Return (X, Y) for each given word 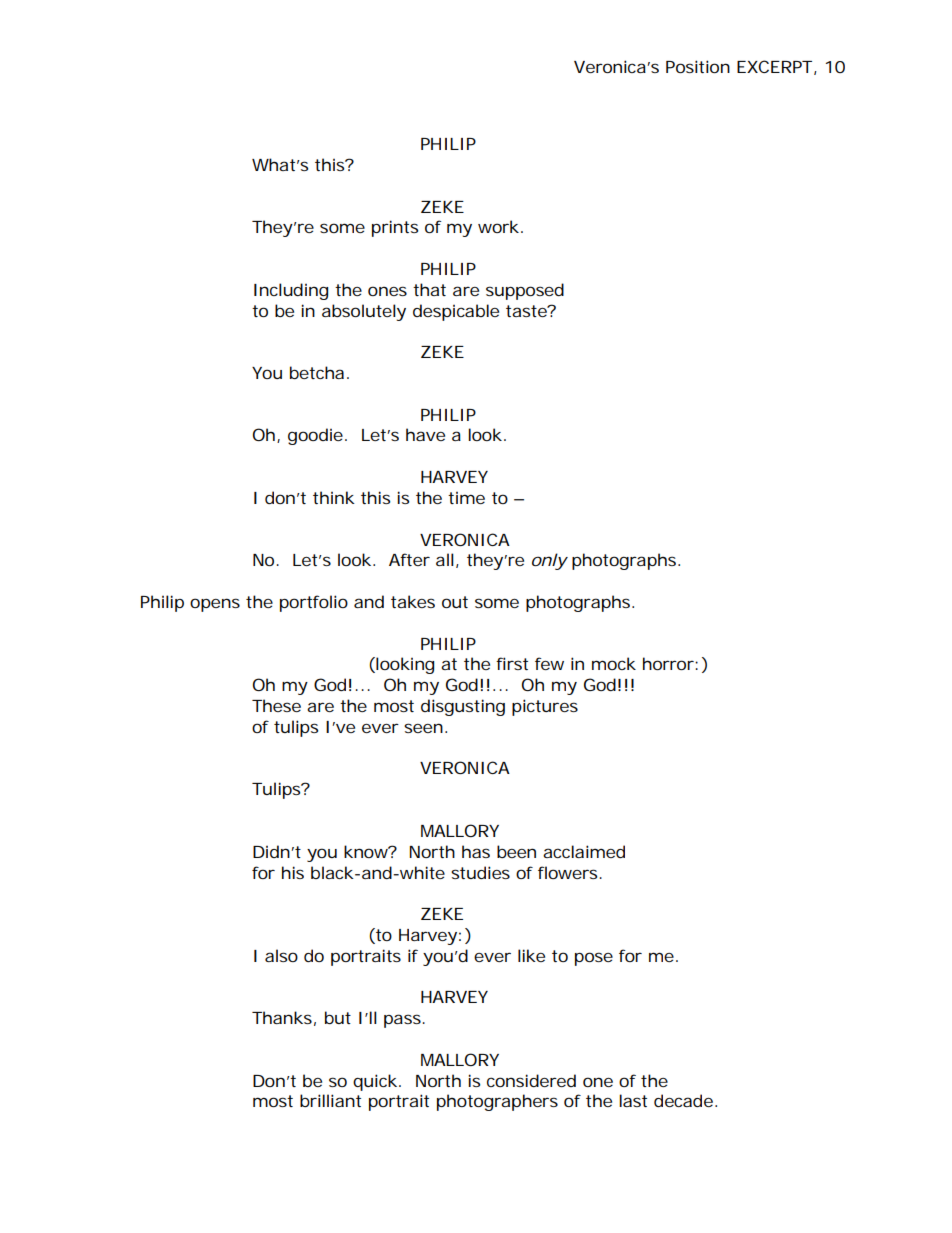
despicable (456, 312)
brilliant (330, 1100)
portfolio (314, 603)
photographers (497, 1102)
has (476, 851)
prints (395, 228)
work (500, 226)
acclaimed (584, 851)
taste (528, 311)
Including (291, 291)
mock (614, 663)
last (633, 1100)
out (455, 602)
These (276, 705)
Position (698, 66)
